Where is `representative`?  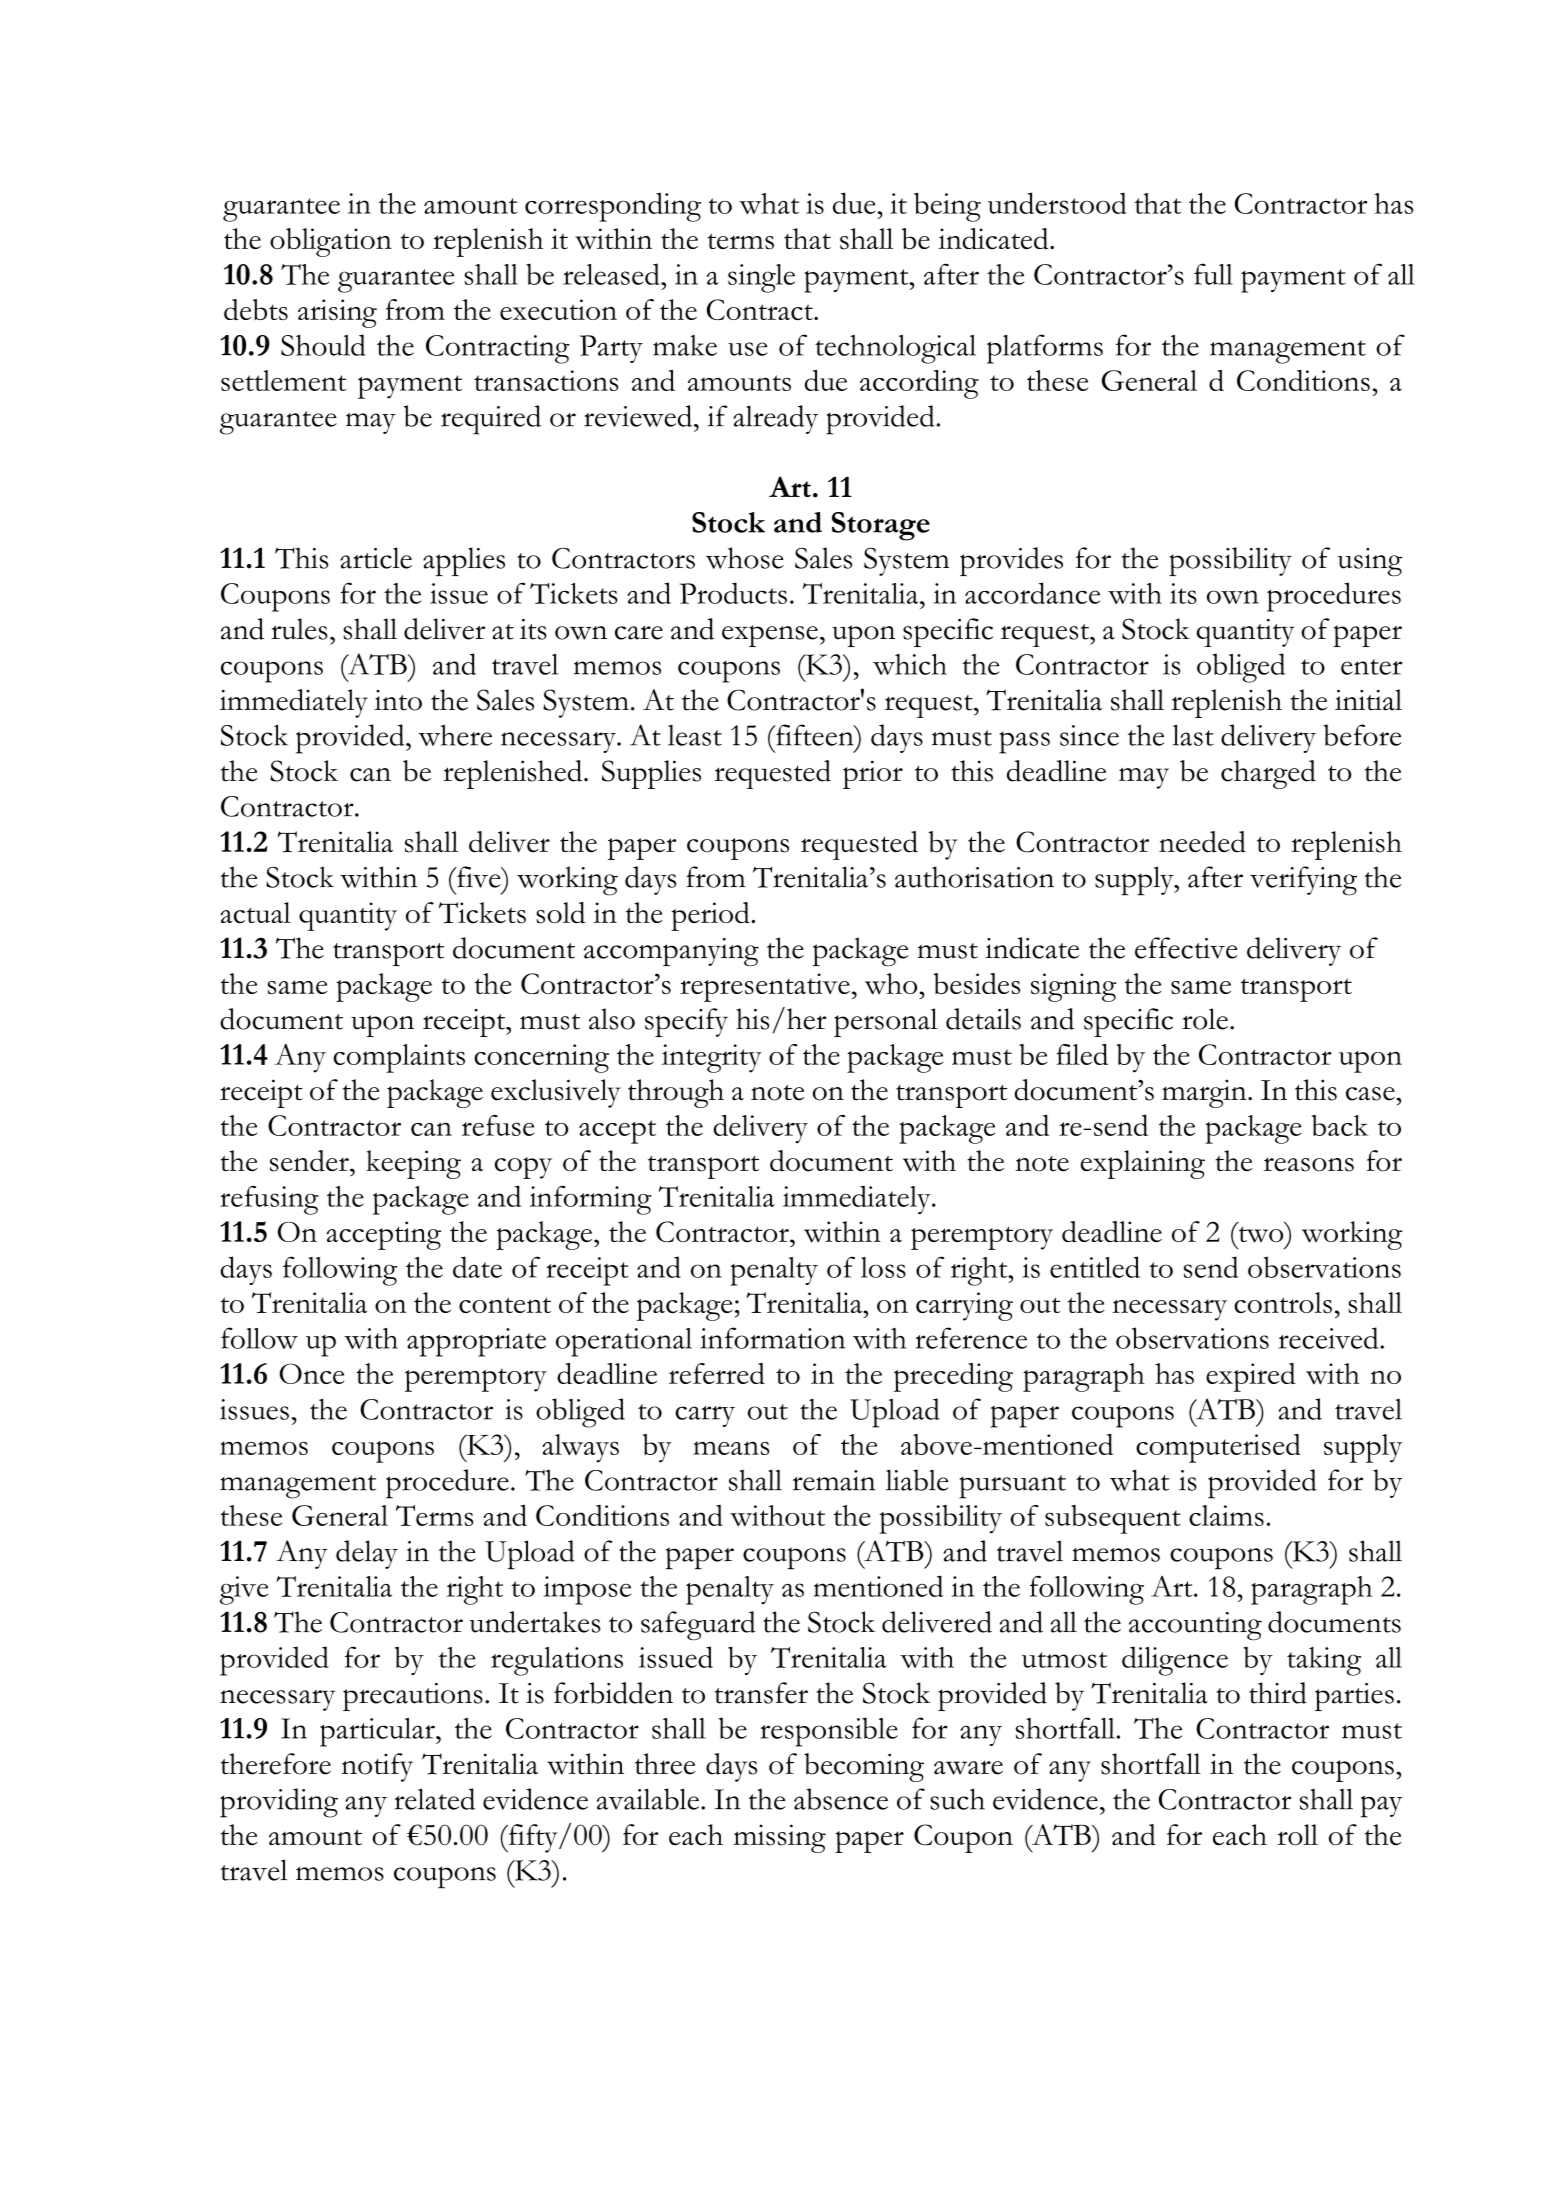 representative is located at coordinates (765, 987).
